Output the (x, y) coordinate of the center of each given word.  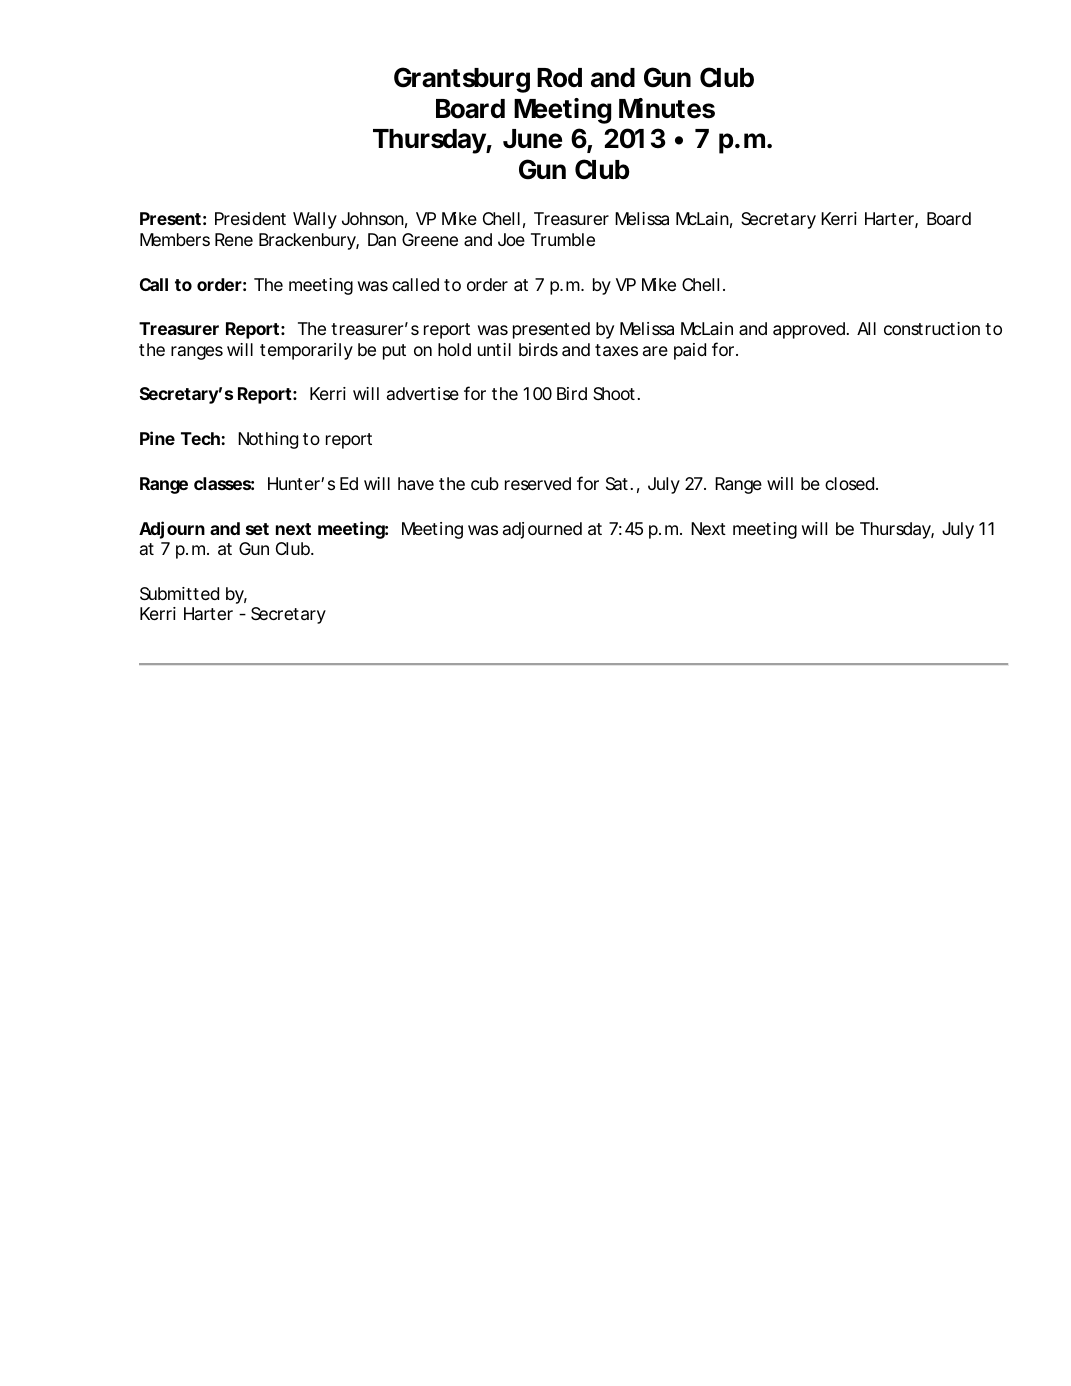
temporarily (306, 351)
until (494, 349)
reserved (538, 483)
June (532, 139)
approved (809, 330)
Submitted (179, 594)
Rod (559, 78)
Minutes (667, 108)
